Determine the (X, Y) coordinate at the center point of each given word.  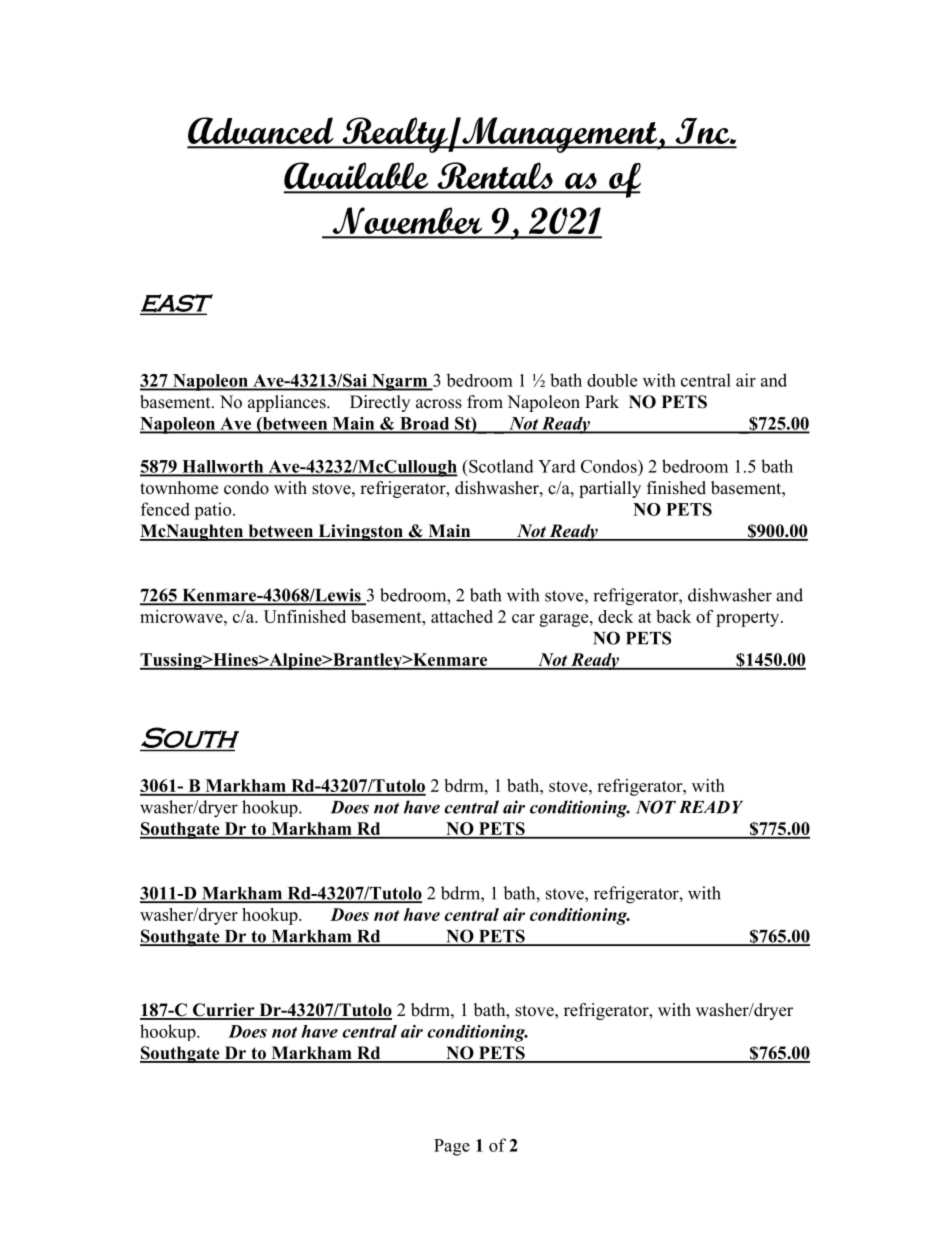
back (673, 616)
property (749, 619)
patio (214, 511)
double (612, 380)
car (523, 618)
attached (462, 616)
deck (615, 616)
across (439, 404)
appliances (288, 403)
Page (452, 1147)
